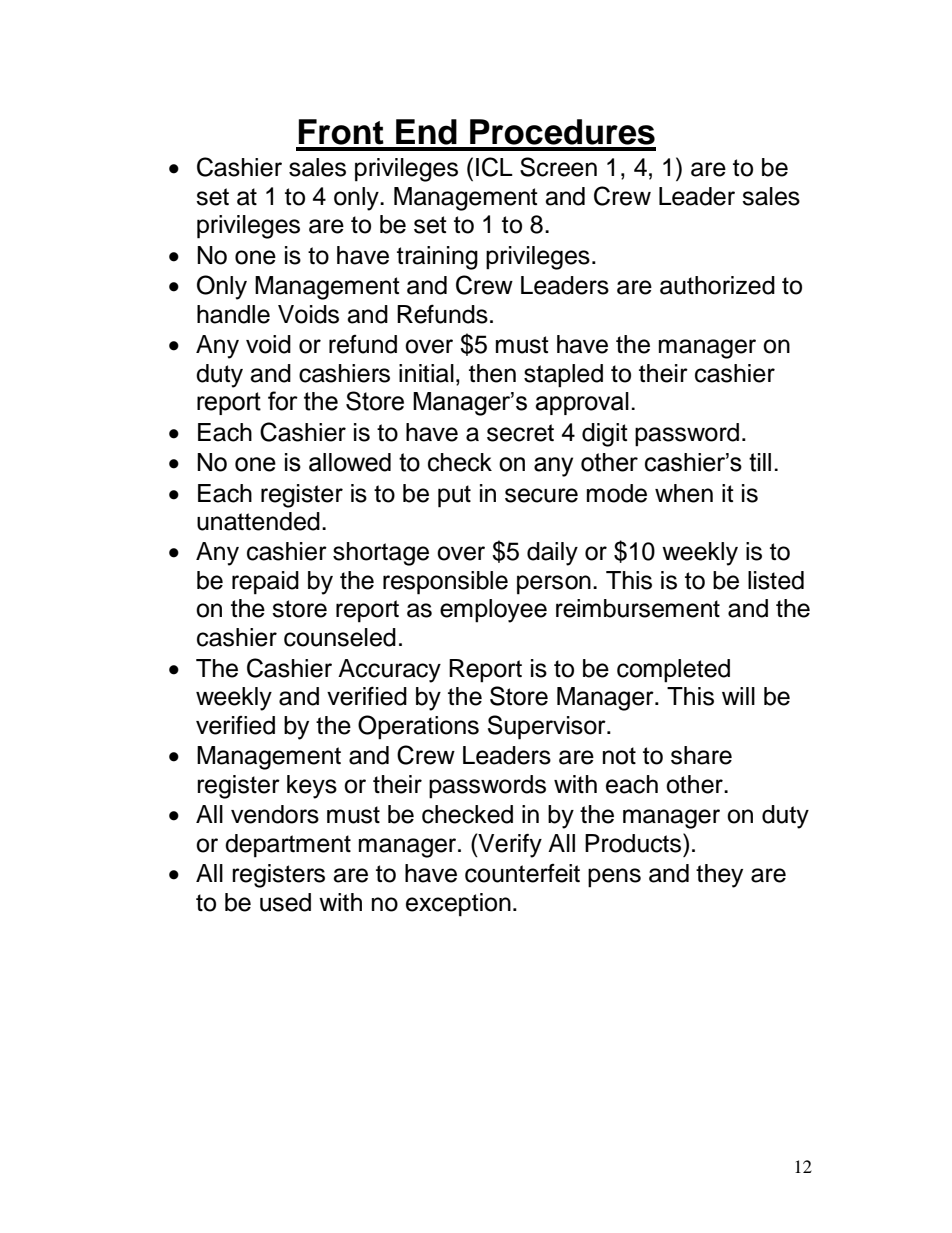  What do you see at coordinates (494, 167) in the page?
I see `ICL` at bounding box center [494, 167].
